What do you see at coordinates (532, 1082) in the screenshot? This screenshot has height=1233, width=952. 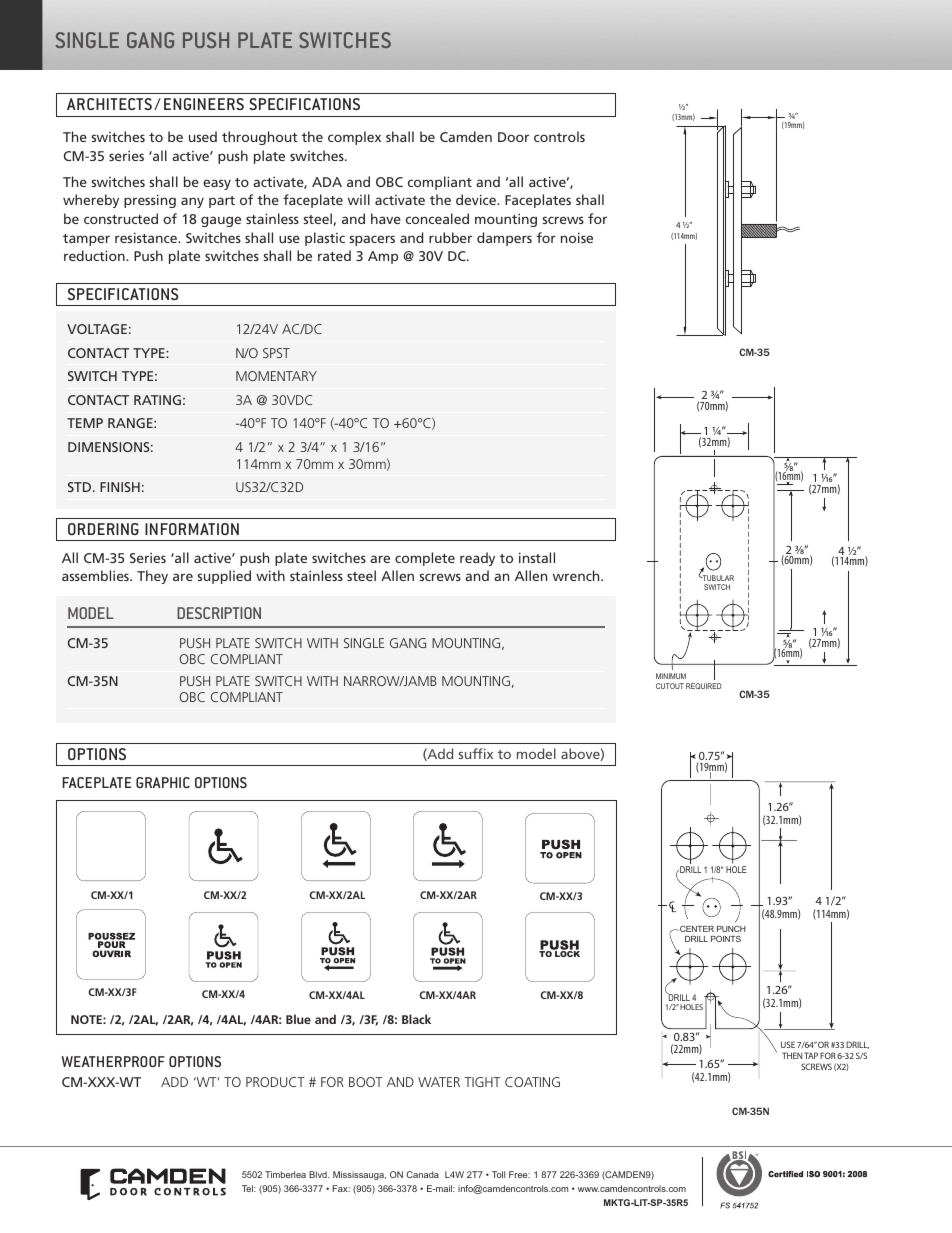 I see `COATING` at bounding box center [532, 1082].
